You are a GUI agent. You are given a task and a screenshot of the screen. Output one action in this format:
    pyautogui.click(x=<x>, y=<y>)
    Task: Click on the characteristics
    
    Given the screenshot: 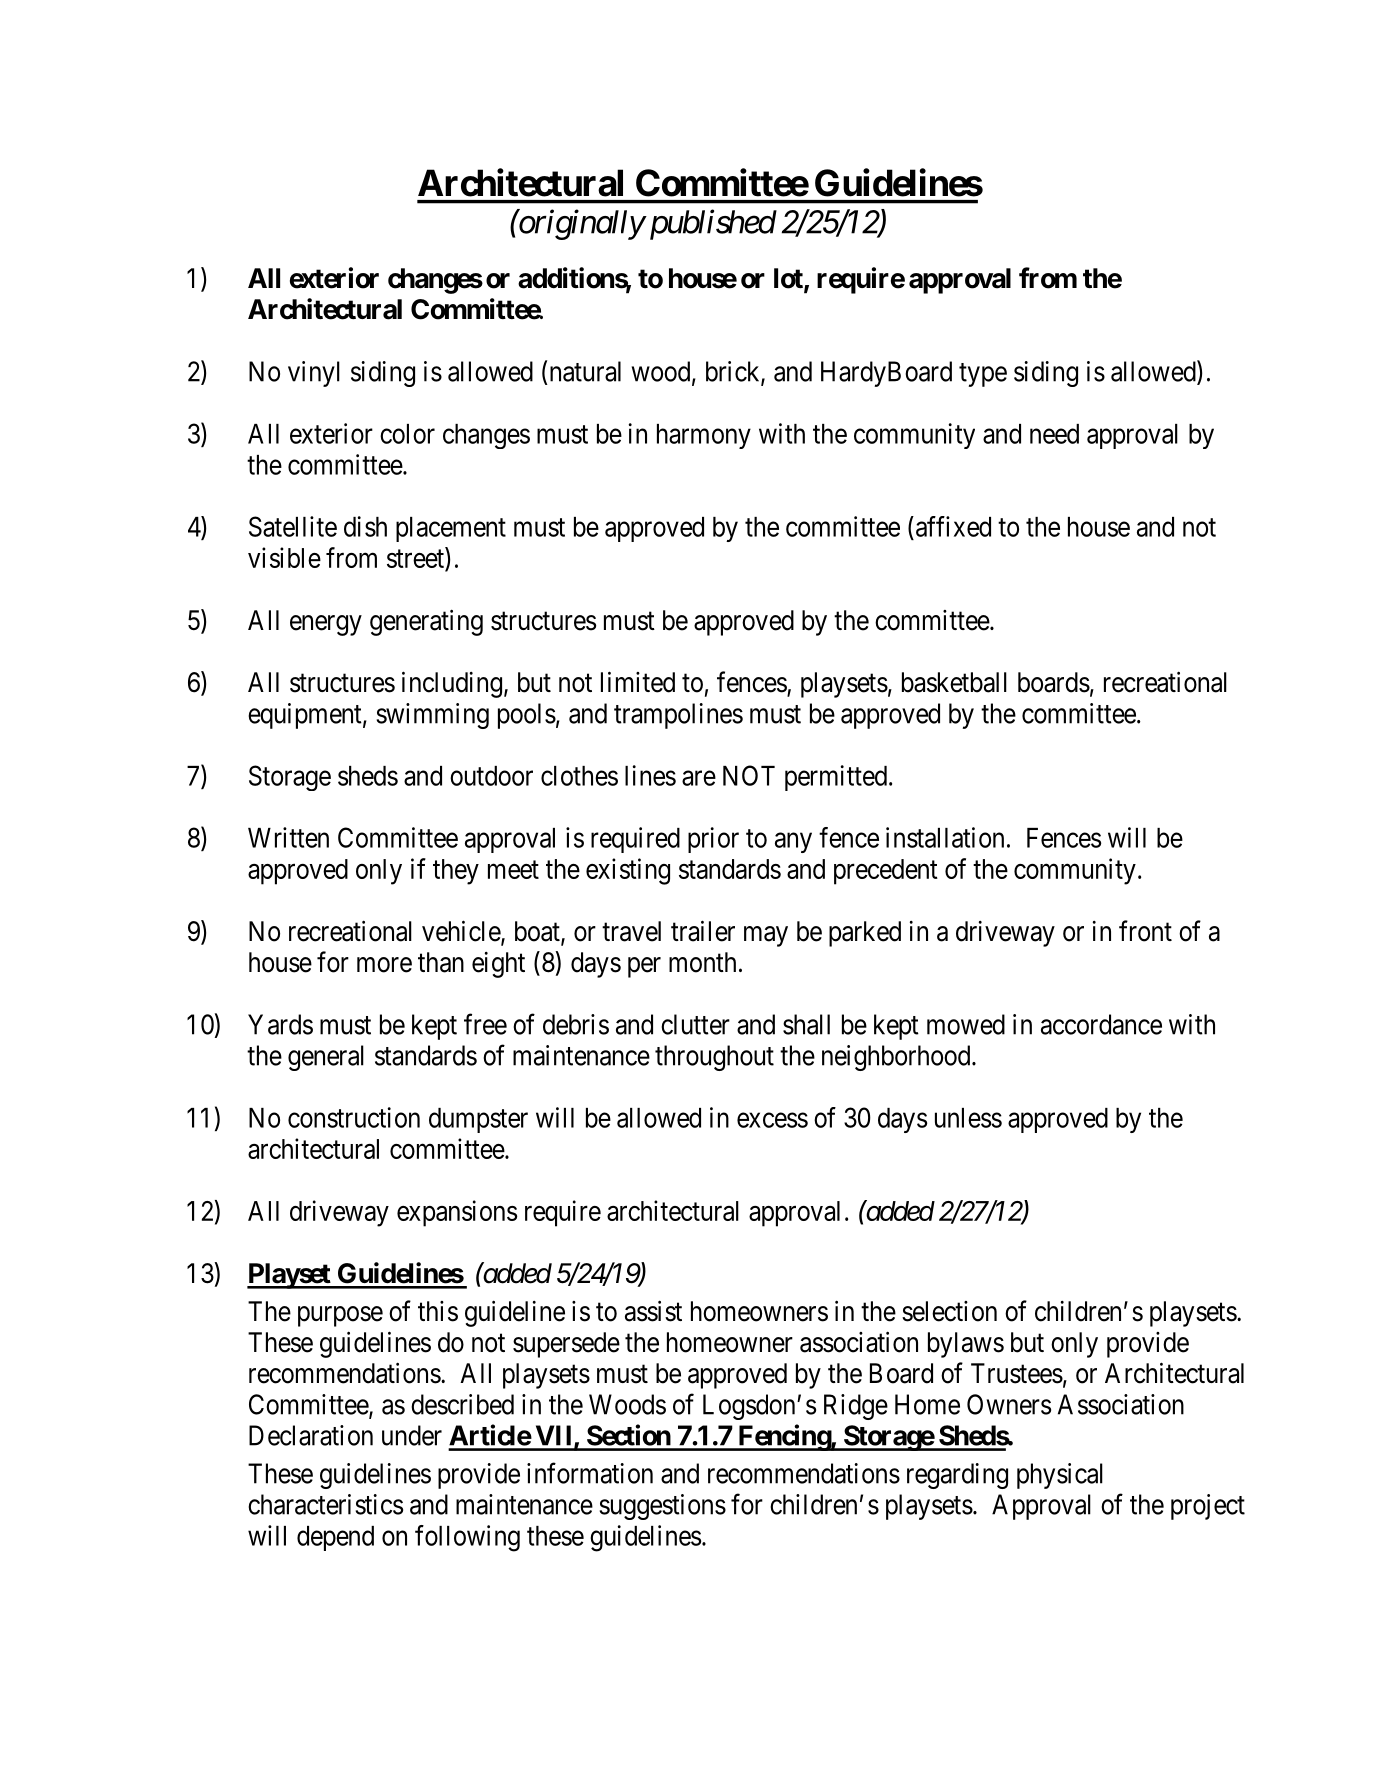 What is the action you would take?
    pyautogui.click(x=325, y=1504)
